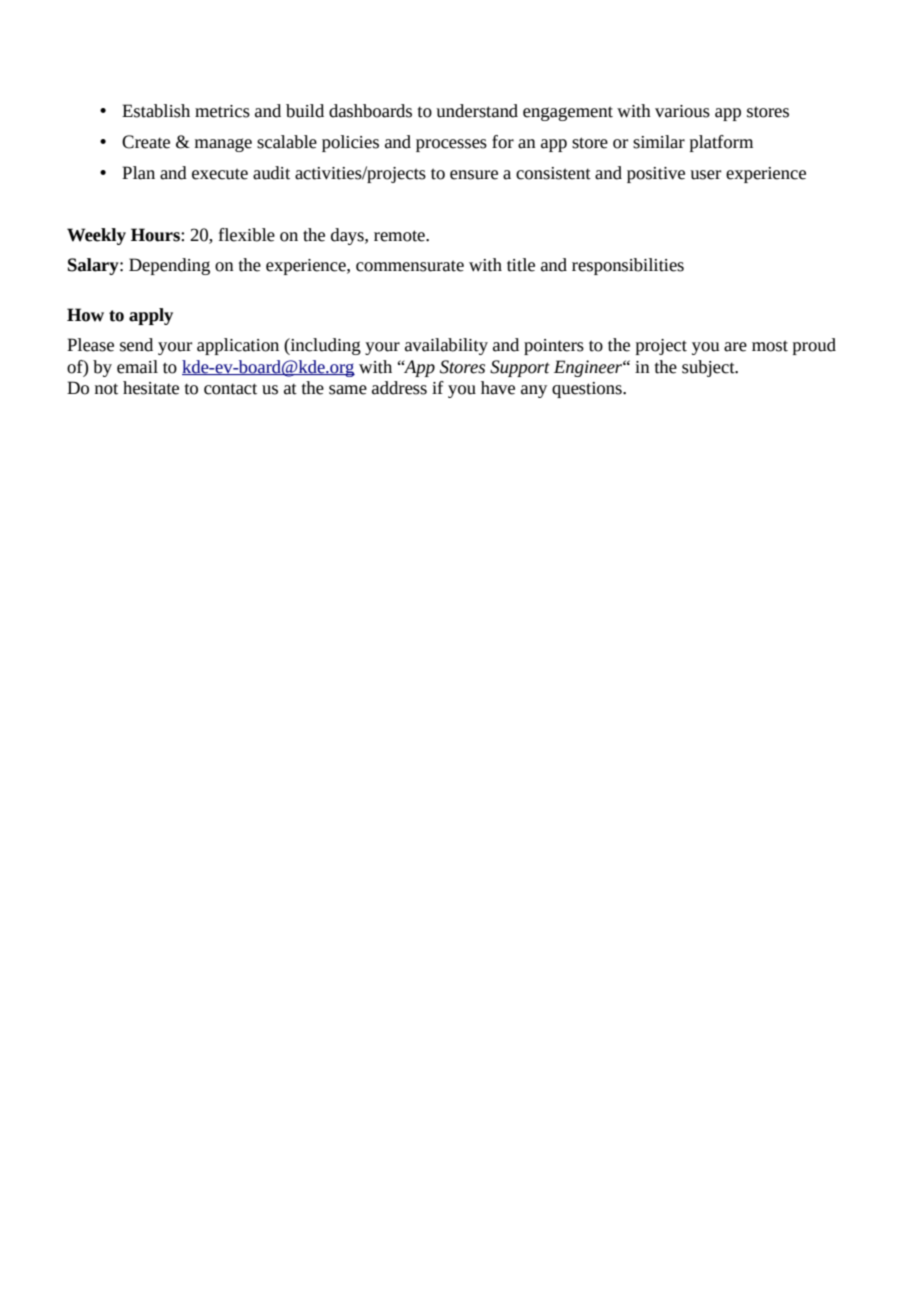 The image size is (924, 1308). What do you see at coordinates (410, 266) in the image?
I see `commensurate` at bounding box center [410, 266].
